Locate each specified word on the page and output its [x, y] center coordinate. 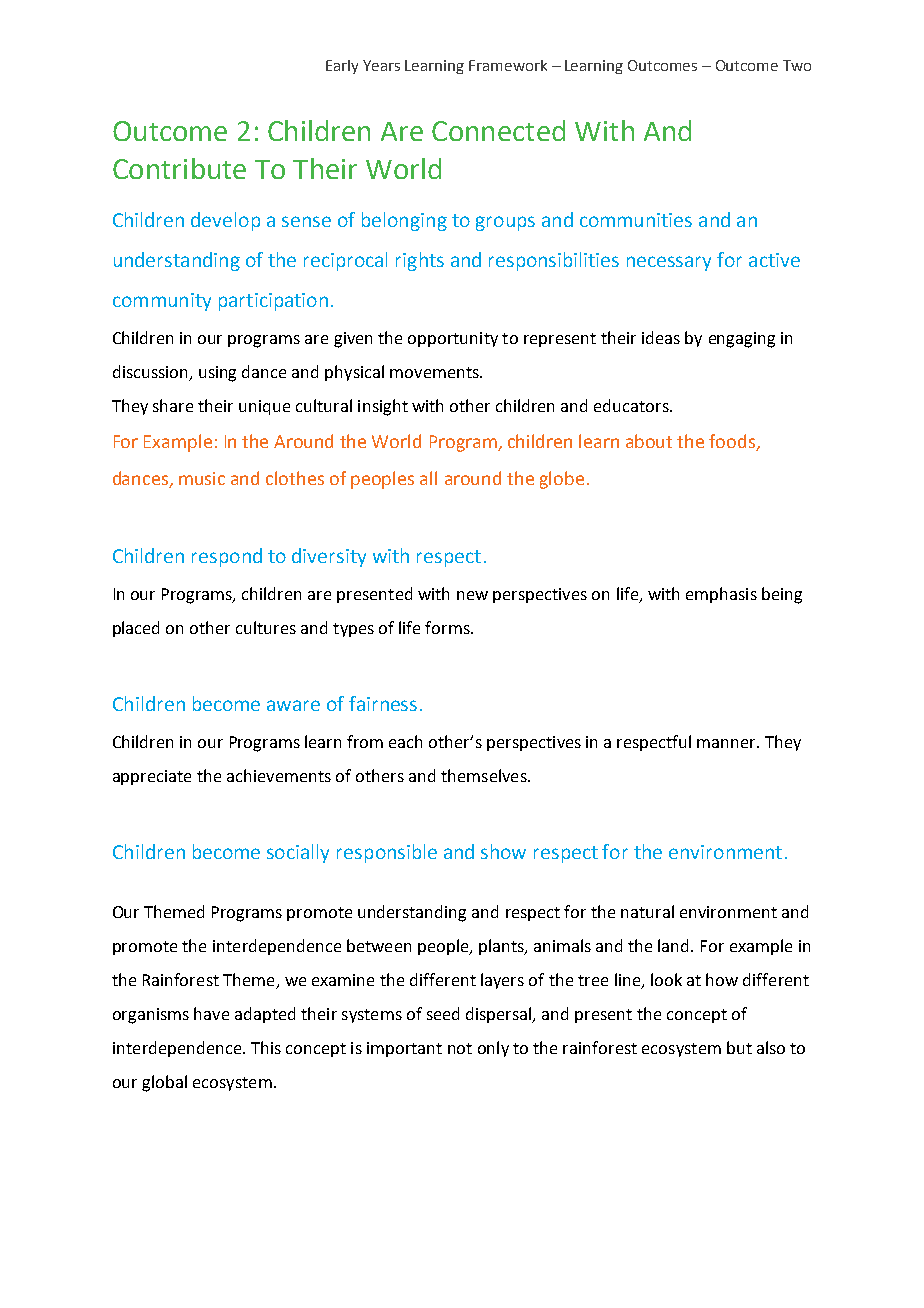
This [266, 1047]
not [460, 1048]
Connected [498, 130]
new [472, 595]
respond [227, 557]
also [771, 1047]
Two [797, 65]
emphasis [721, 595]
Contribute [179, 168]
